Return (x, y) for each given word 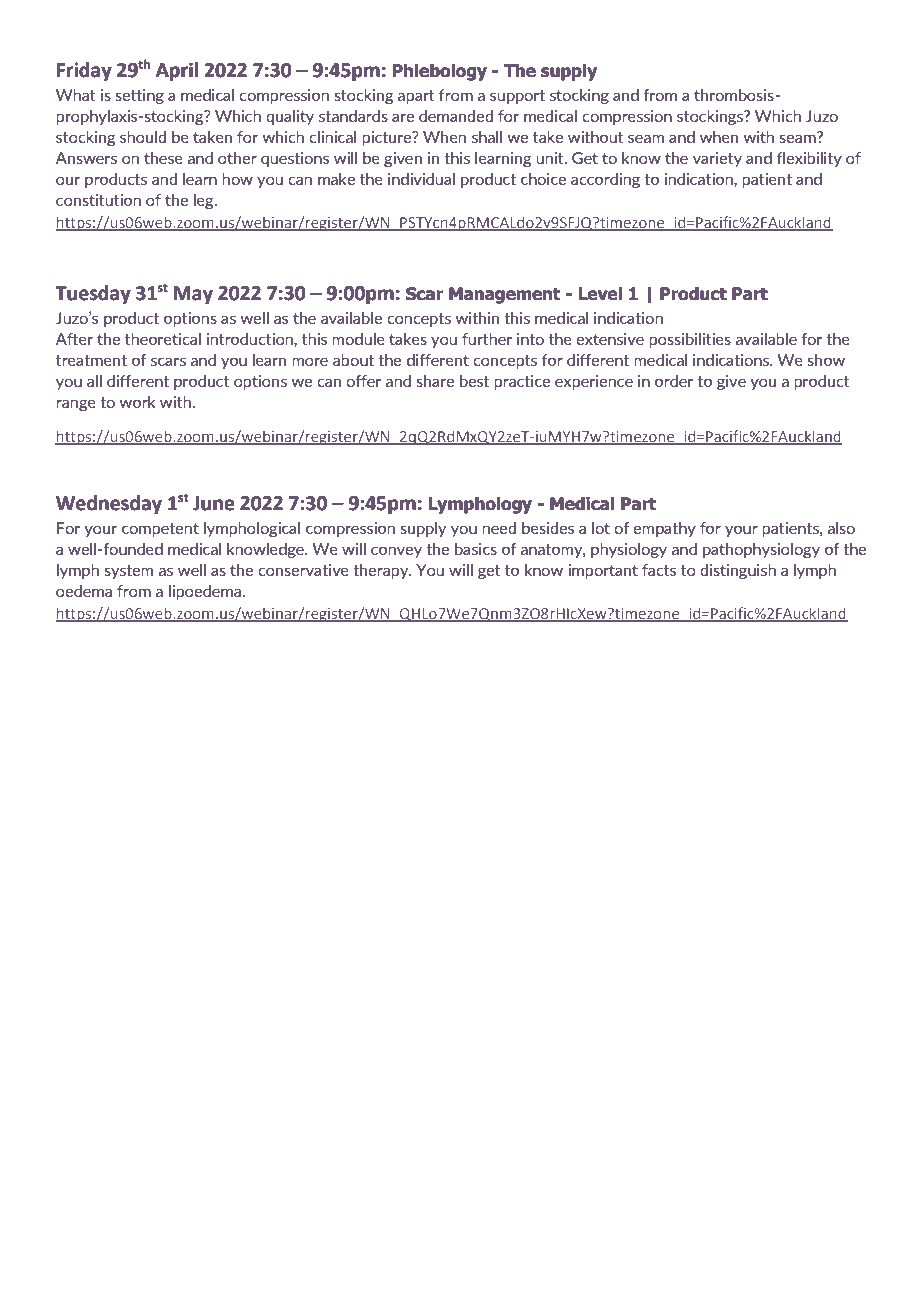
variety (717, 159)
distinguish (738, 571)
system (128, 572)
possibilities (690, 340)
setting (139, 96)
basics (476, 549)
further (487, 339)
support (517, 97)
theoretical (163, 339)
